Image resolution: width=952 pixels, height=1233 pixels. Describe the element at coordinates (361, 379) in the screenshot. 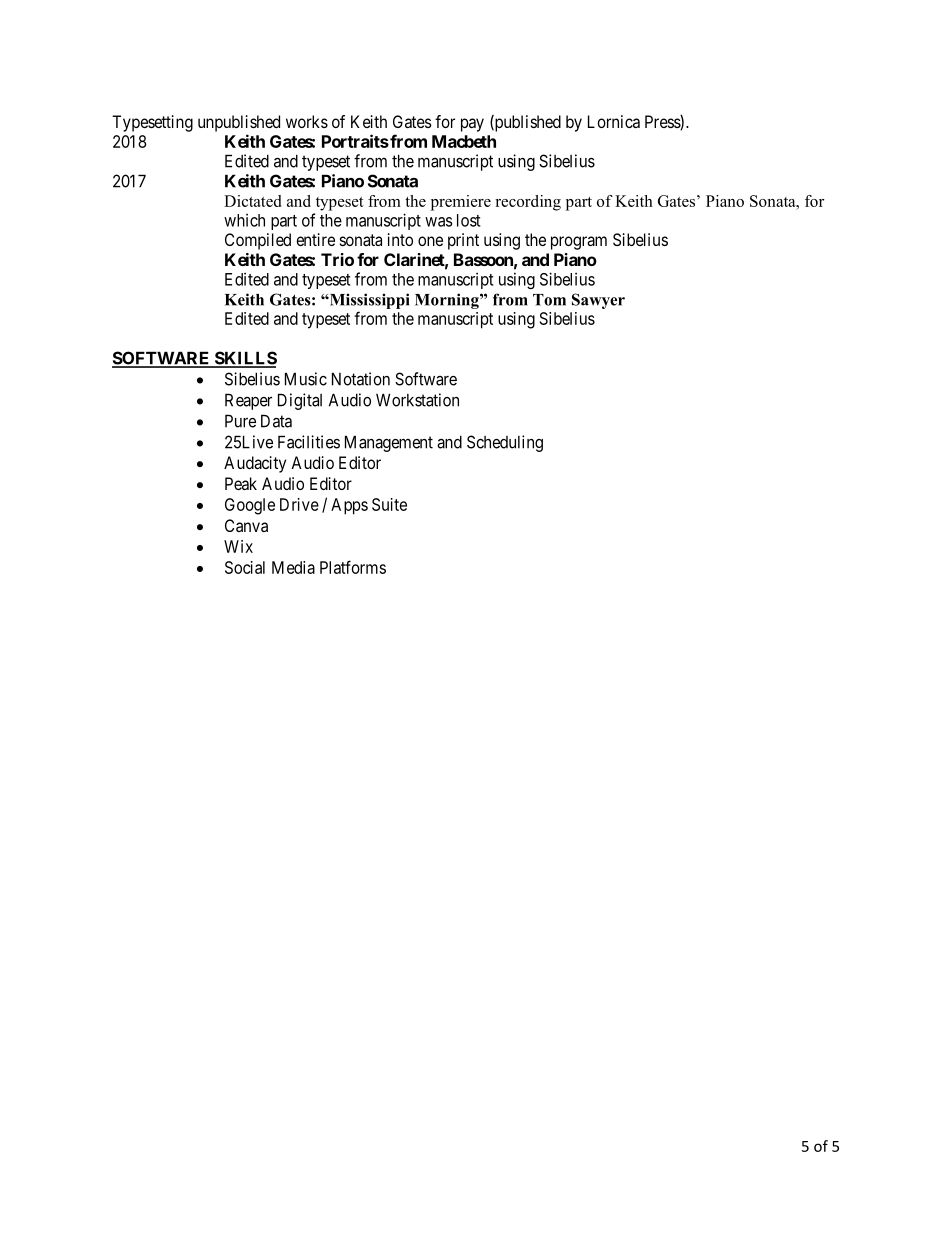

I see `Notation` at that location.
